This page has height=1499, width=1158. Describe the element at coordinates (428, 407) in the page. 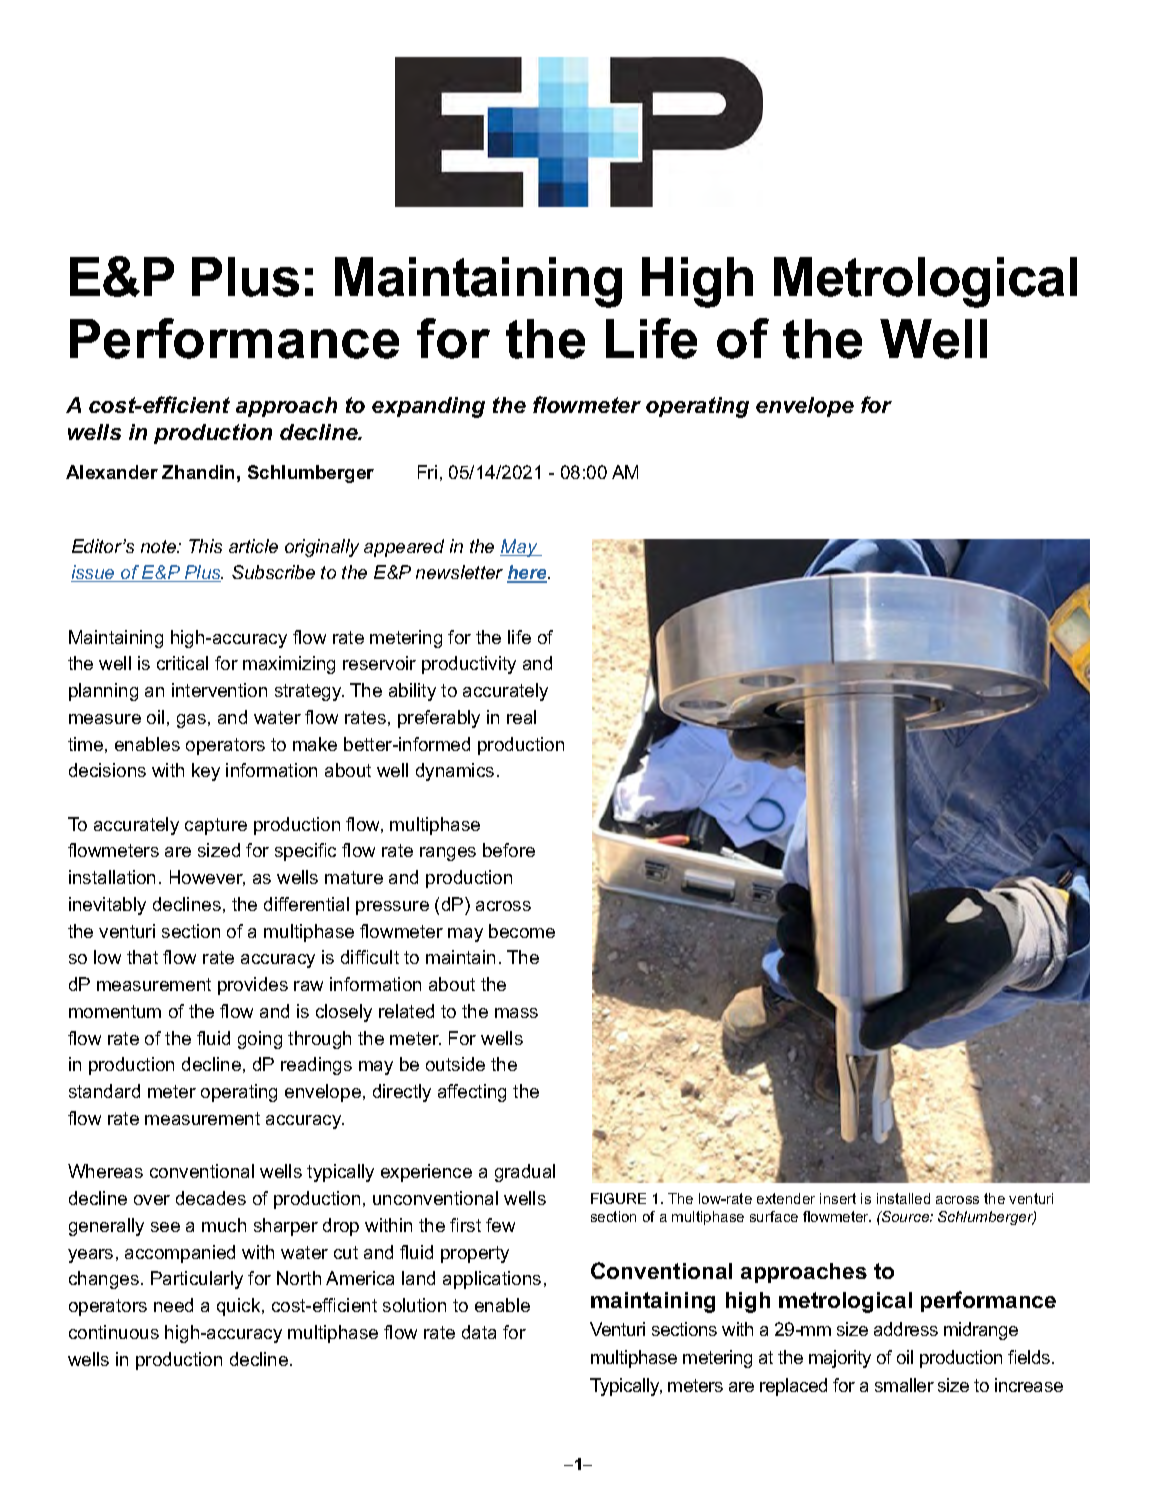

I see `expanding` at that location.
